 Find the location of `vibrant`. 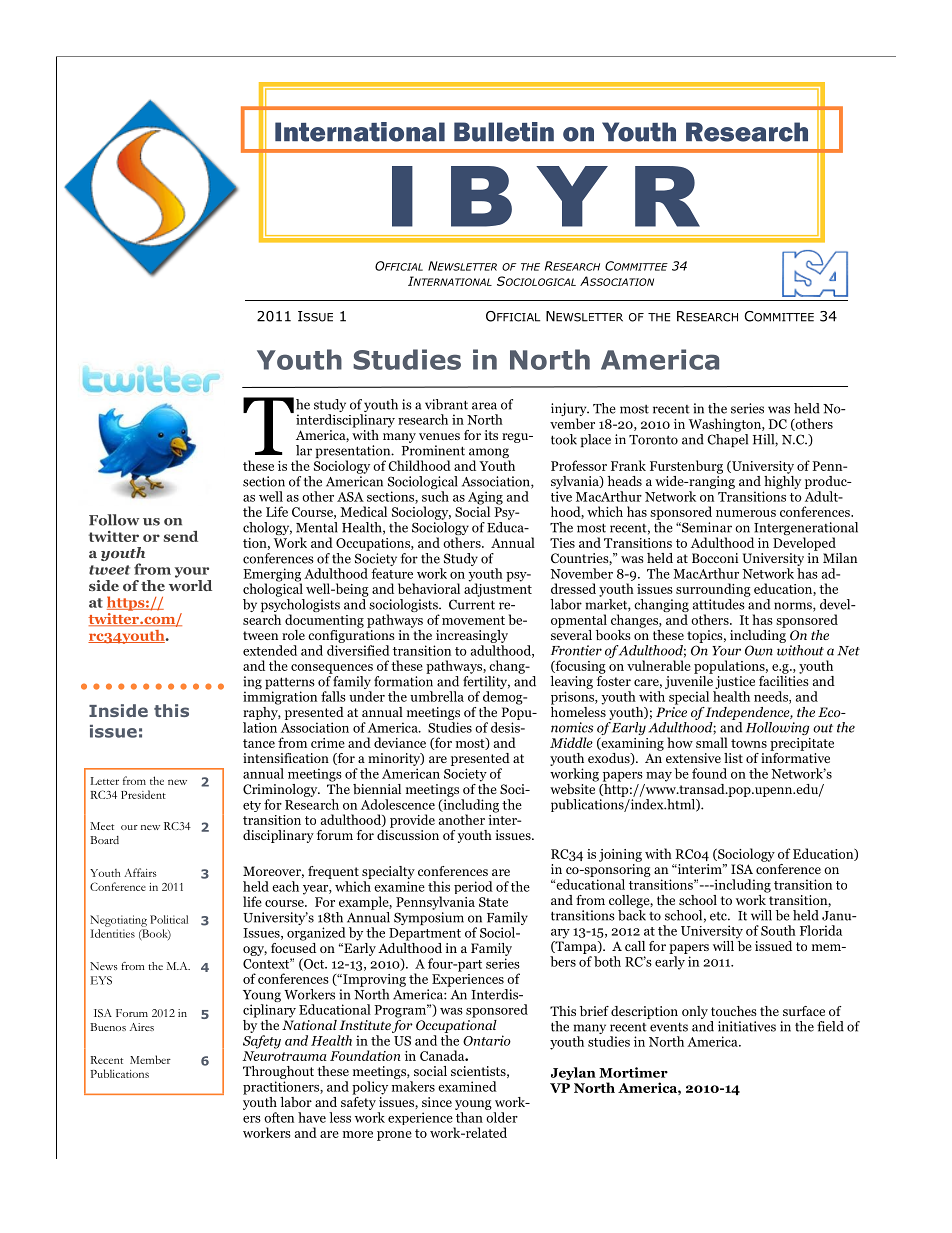

vibrant is located at coordinates (446, 404).
